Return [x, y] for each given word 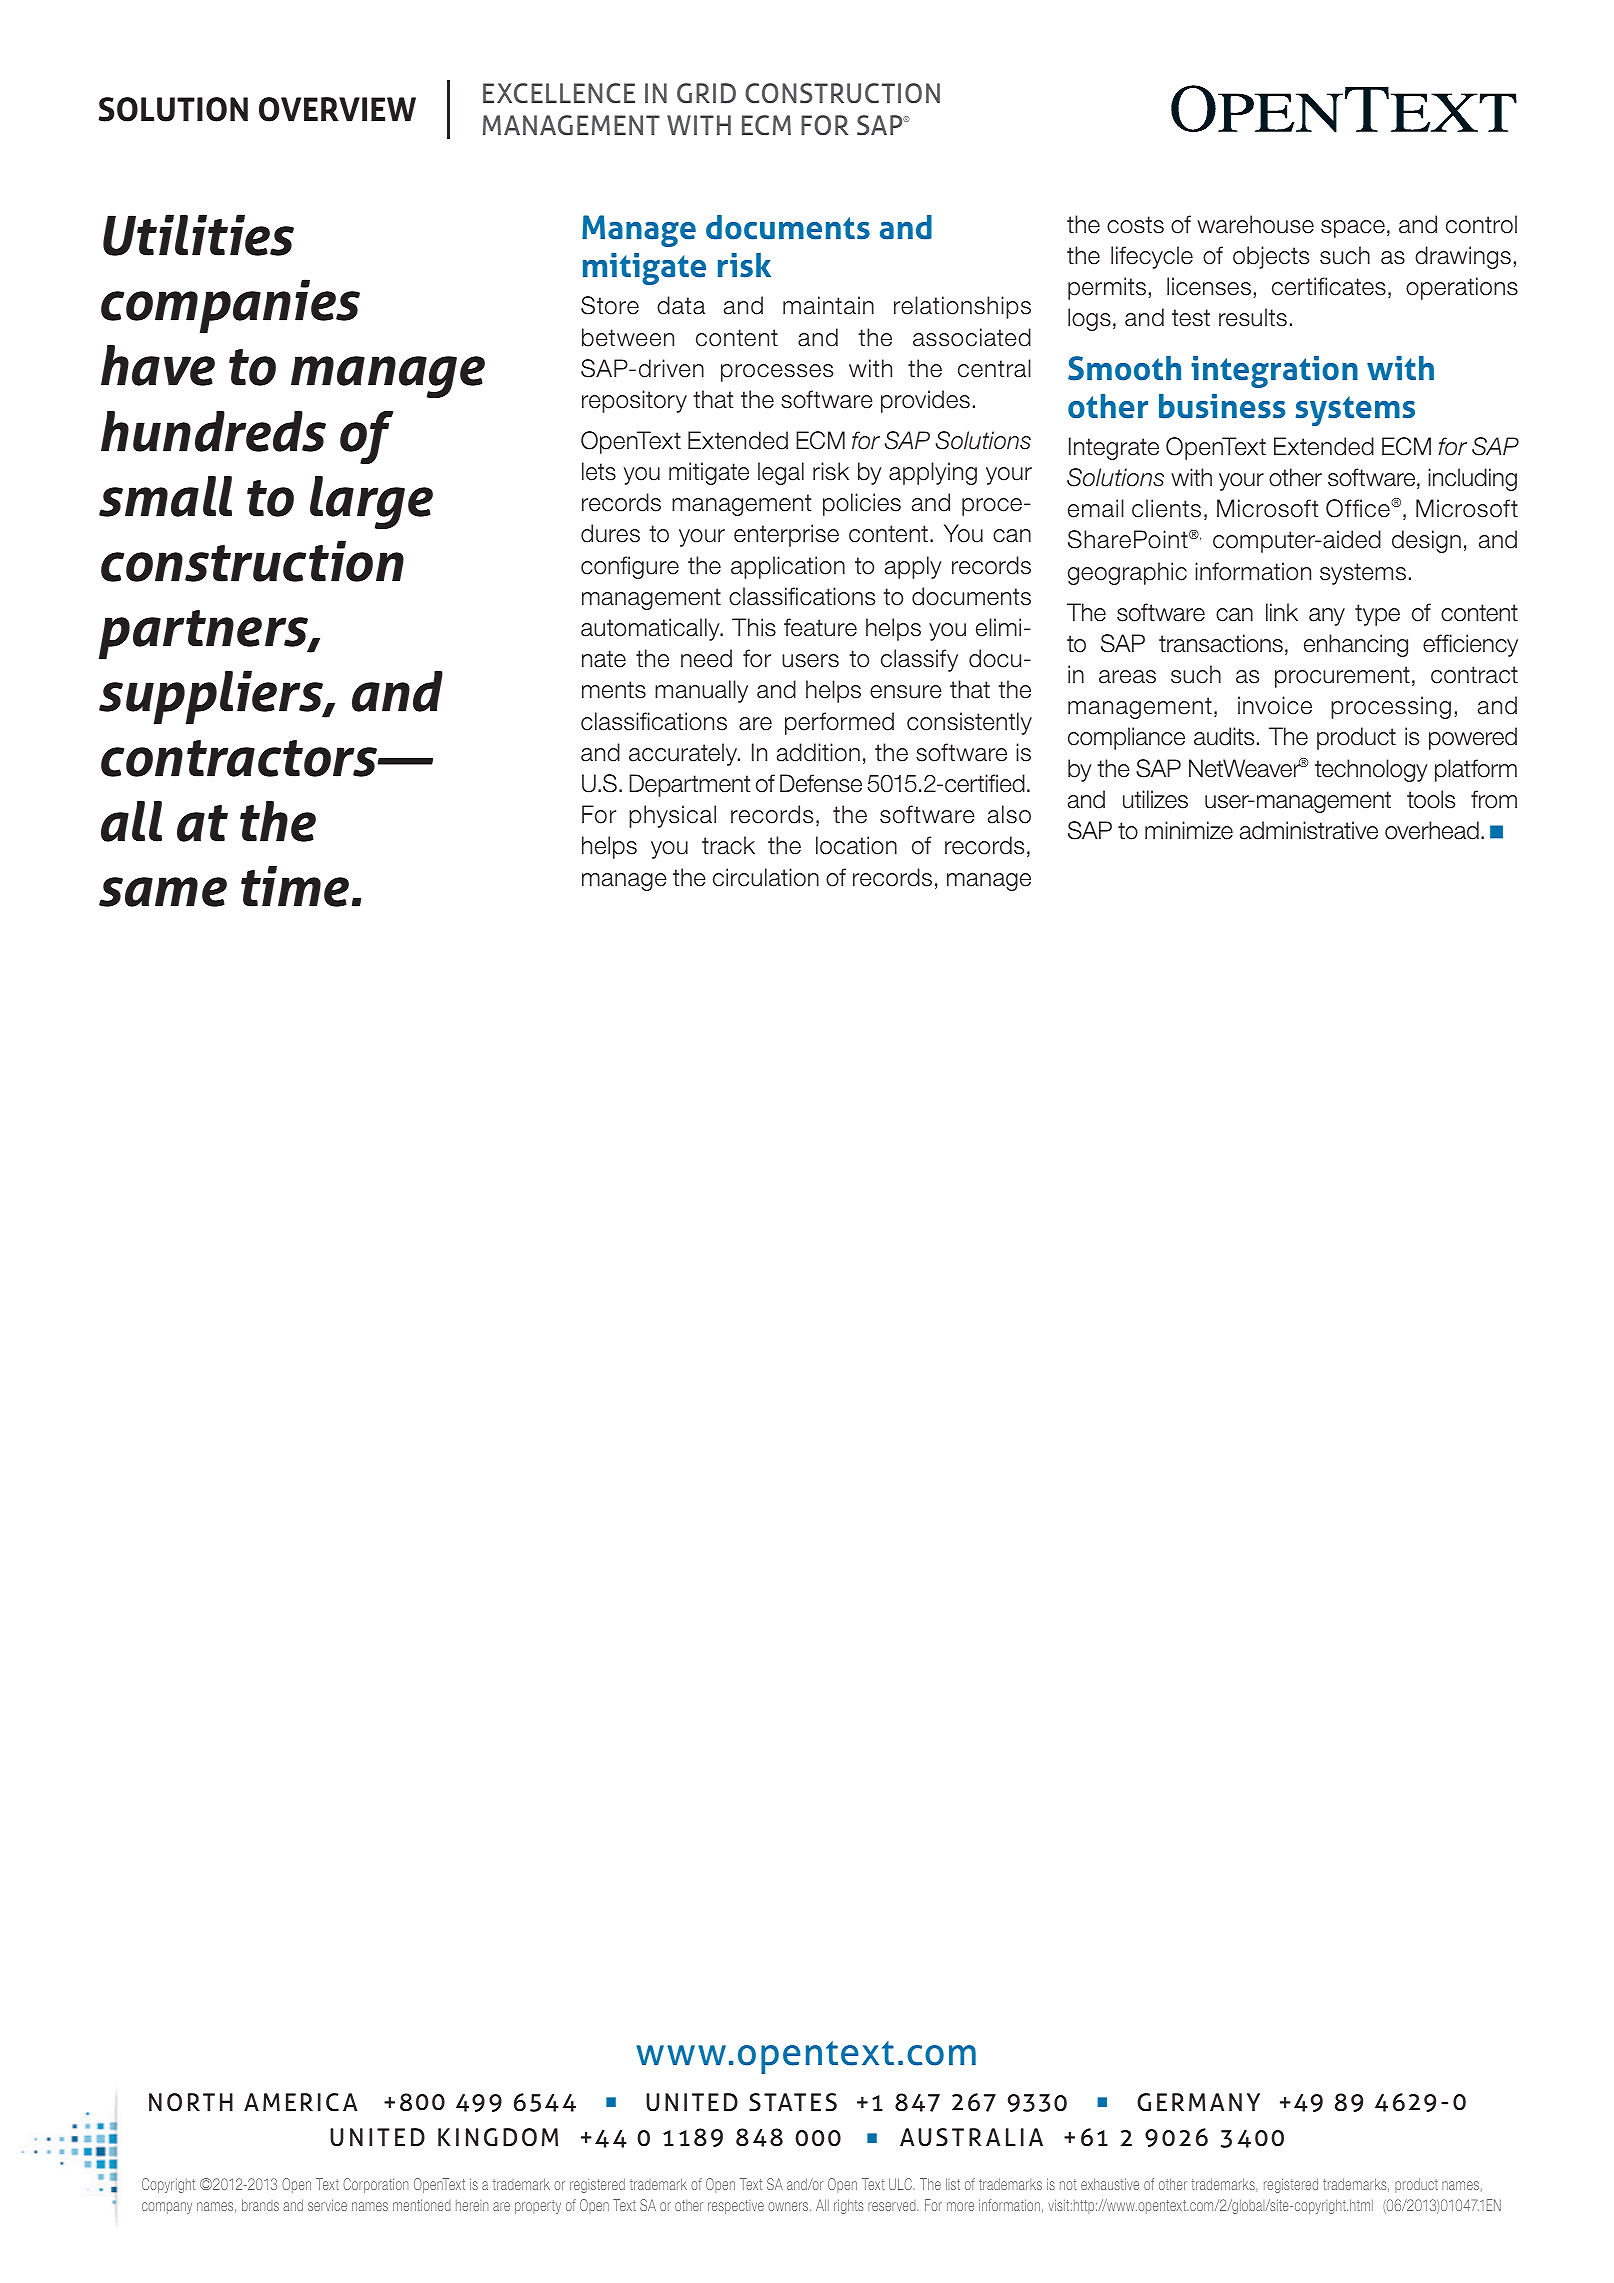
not [1068, 2184]
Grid [706, 93]
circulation [766, 877]
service [327, 2205]
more [960, 2206]
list [953, 2184]
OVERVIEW [337, 109]
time [295, 886]
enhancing [1356, 645]
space [1353, 229]
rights [848, 2206]
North [191, 2102]
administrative [1309, 830]
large [371, 503]
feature [820, 627]
